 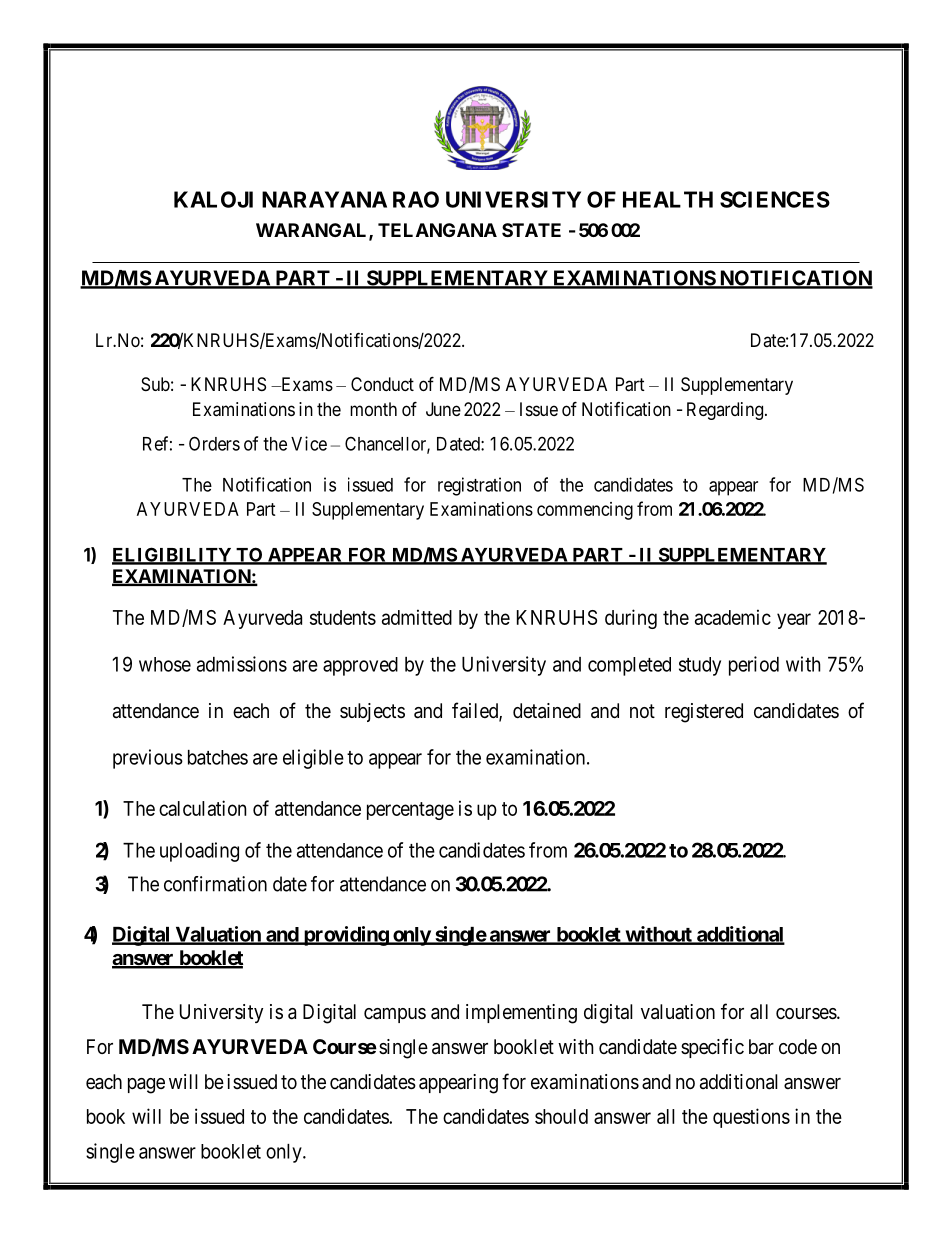 I want to click on registration, so click(x=479, y=486).
